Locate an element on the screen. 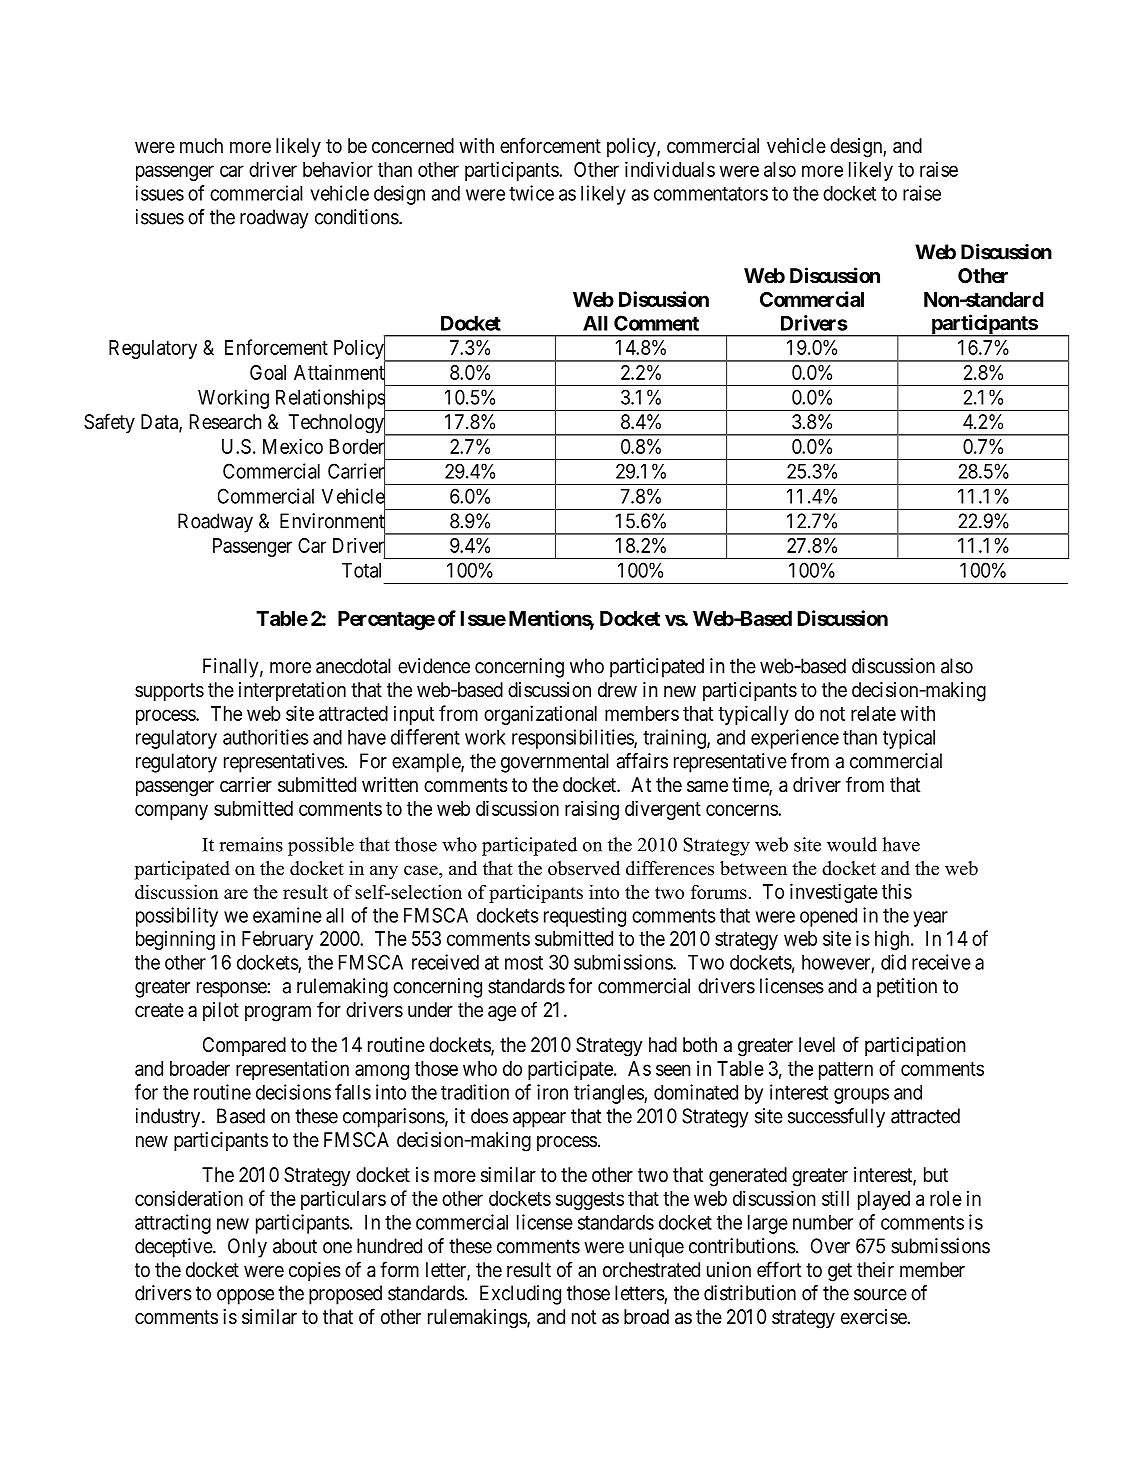 Image resolution: width=1143 pixels, height=1479 pixels. much is located at coordinates (201, 145).
